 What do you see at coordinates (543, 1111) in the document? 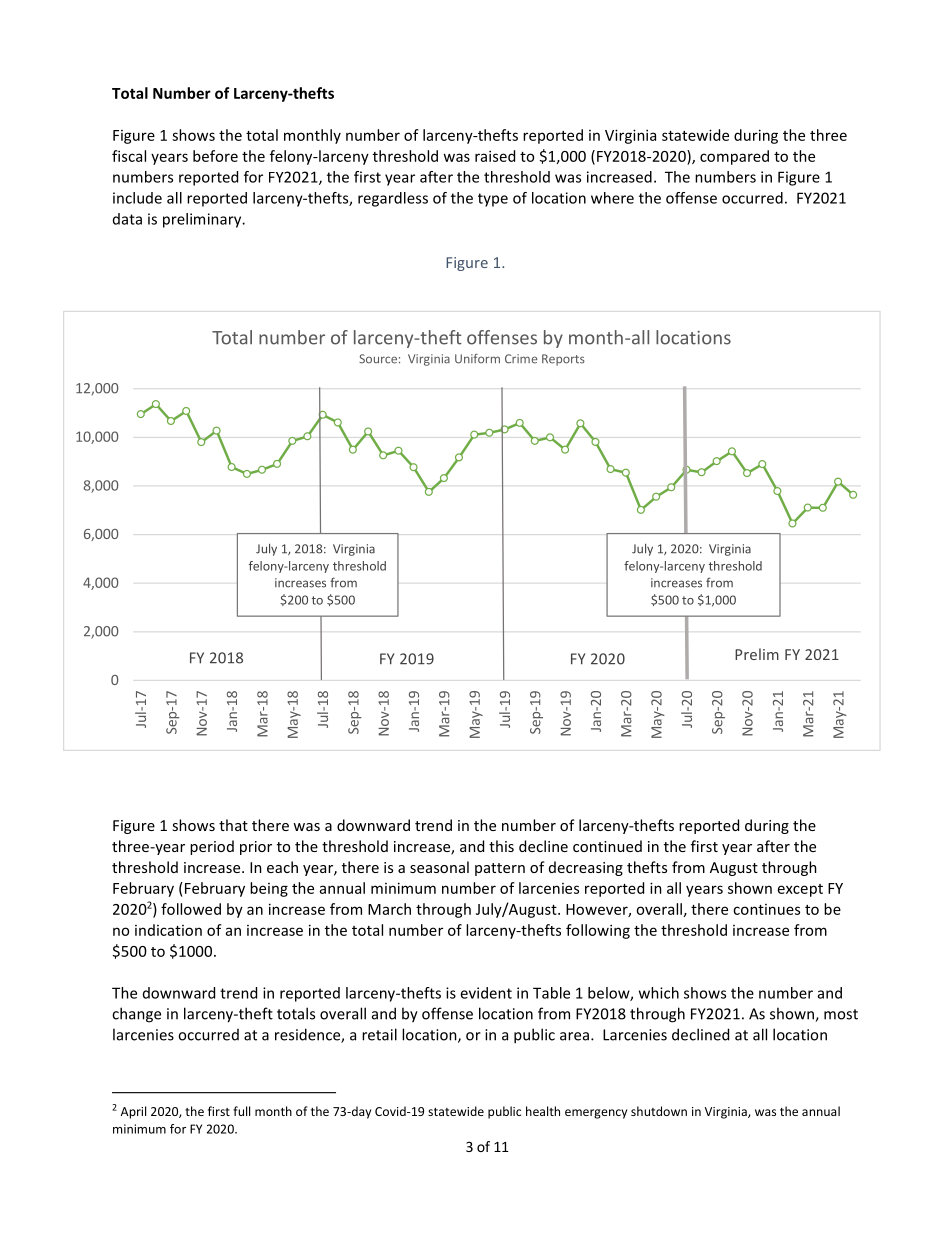
I see `health` at bounding box center [543, 1111].
